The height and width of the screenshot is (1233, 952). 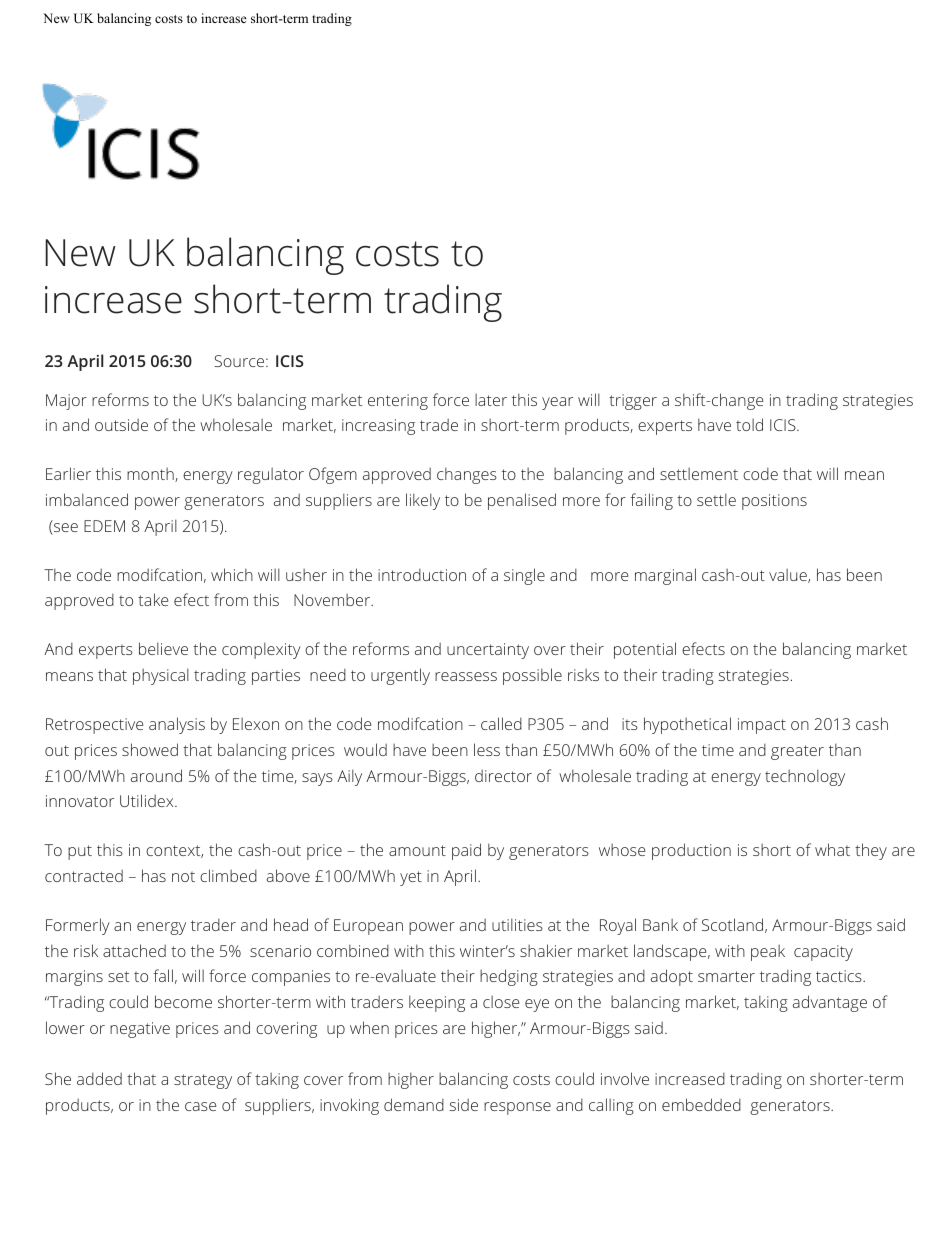 I want to click on showed, so click(x=150, y=749).
